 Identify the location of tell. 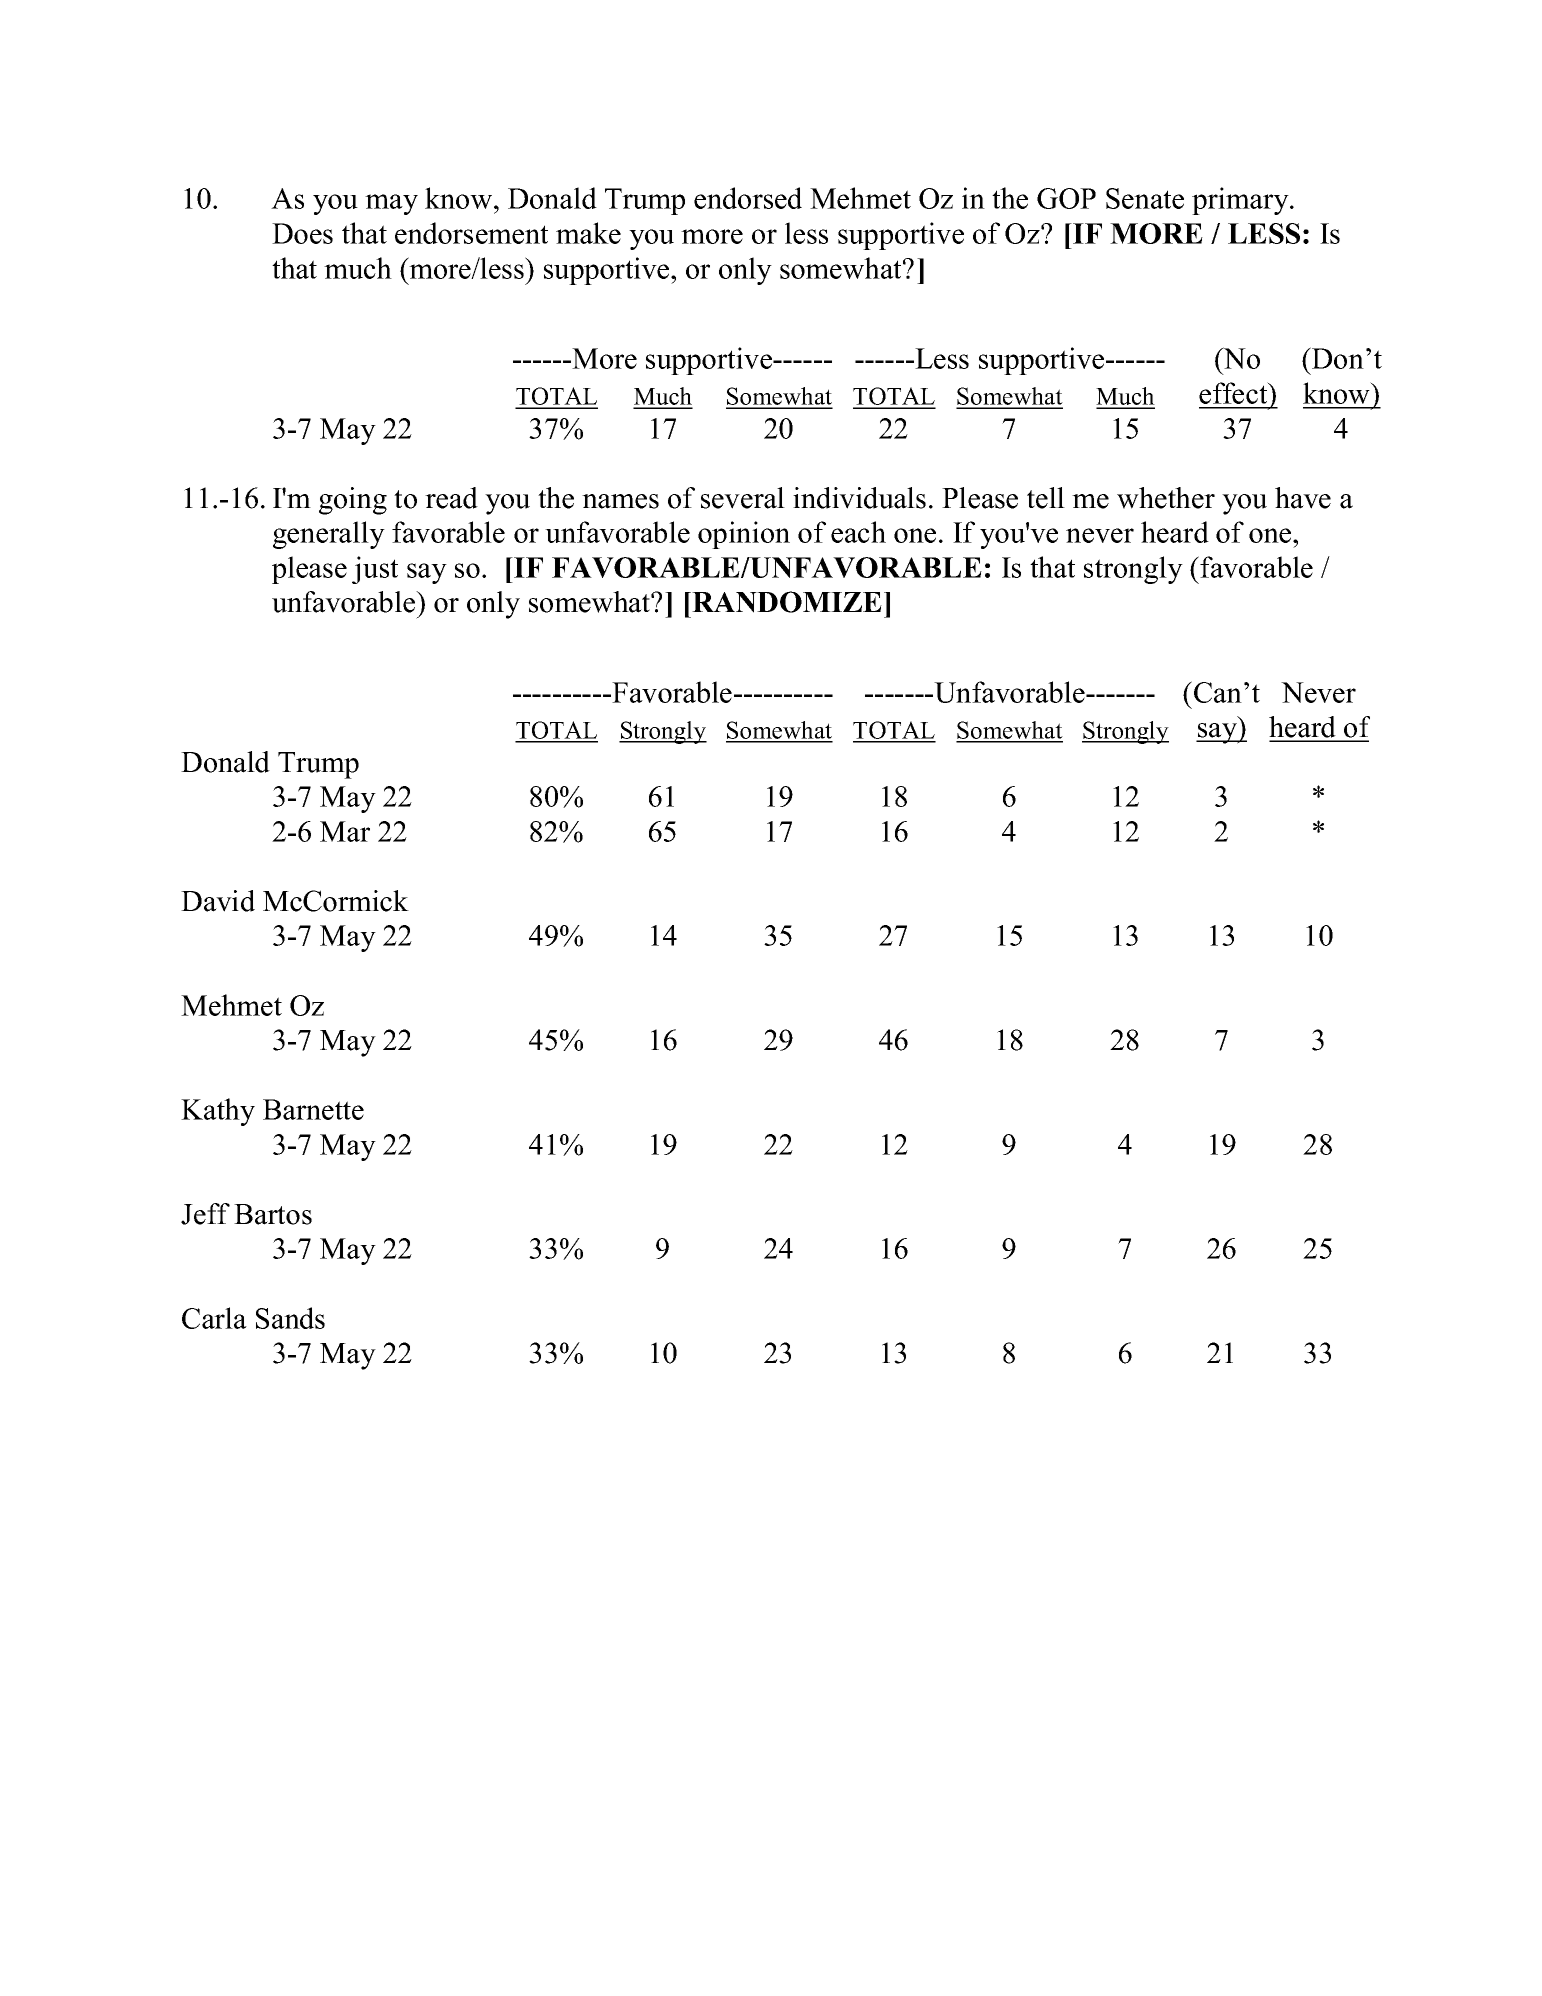
(1046, 498).
